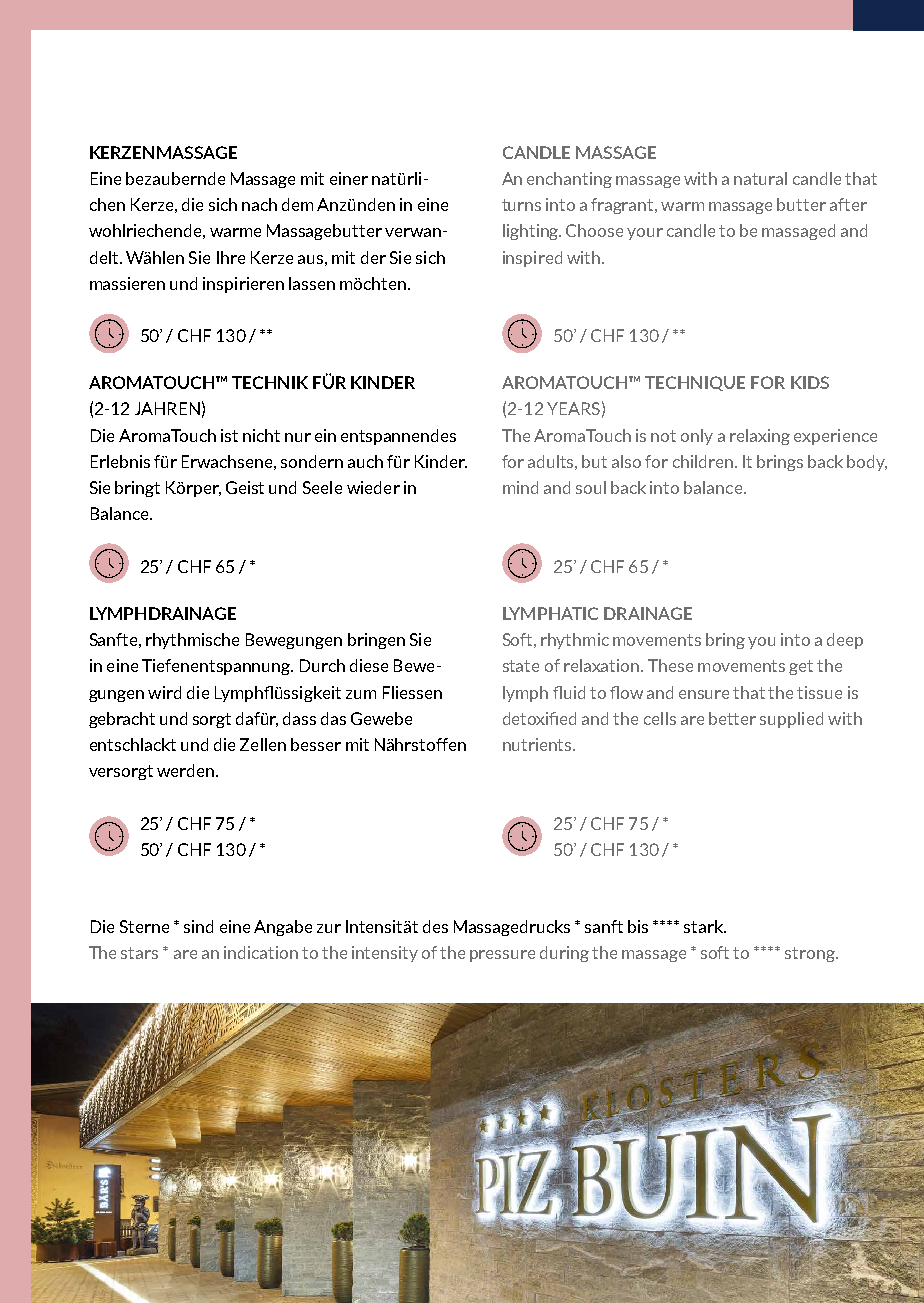 This page has width=924, height=1303. What do you see at coordinates (259, 204) in the page?
I see `nach` at bounding box center [259, 204].
